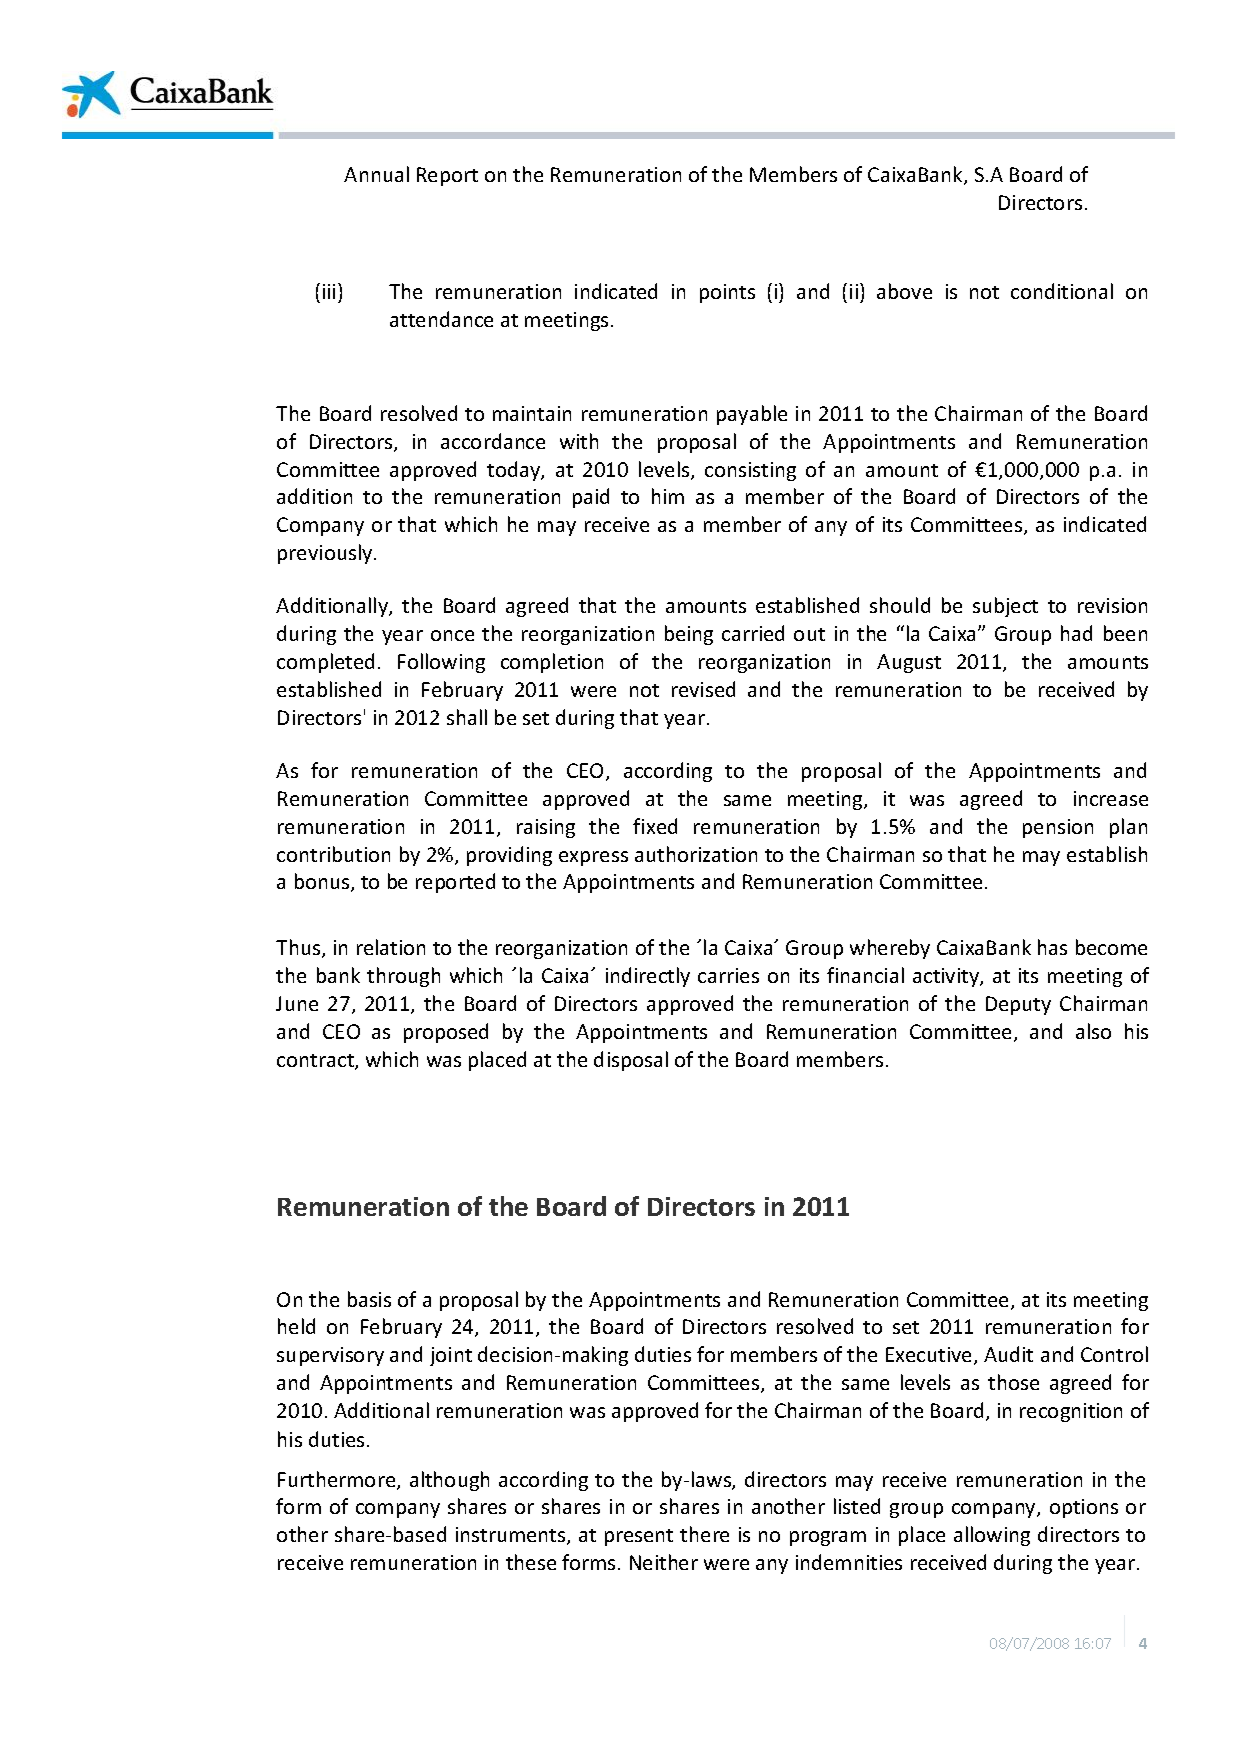 Image resolution: width=1237 pixels, height=1751 pixels. Describe the element at coordinates (727, 293) in the screenshot. I see `points` at that location.
